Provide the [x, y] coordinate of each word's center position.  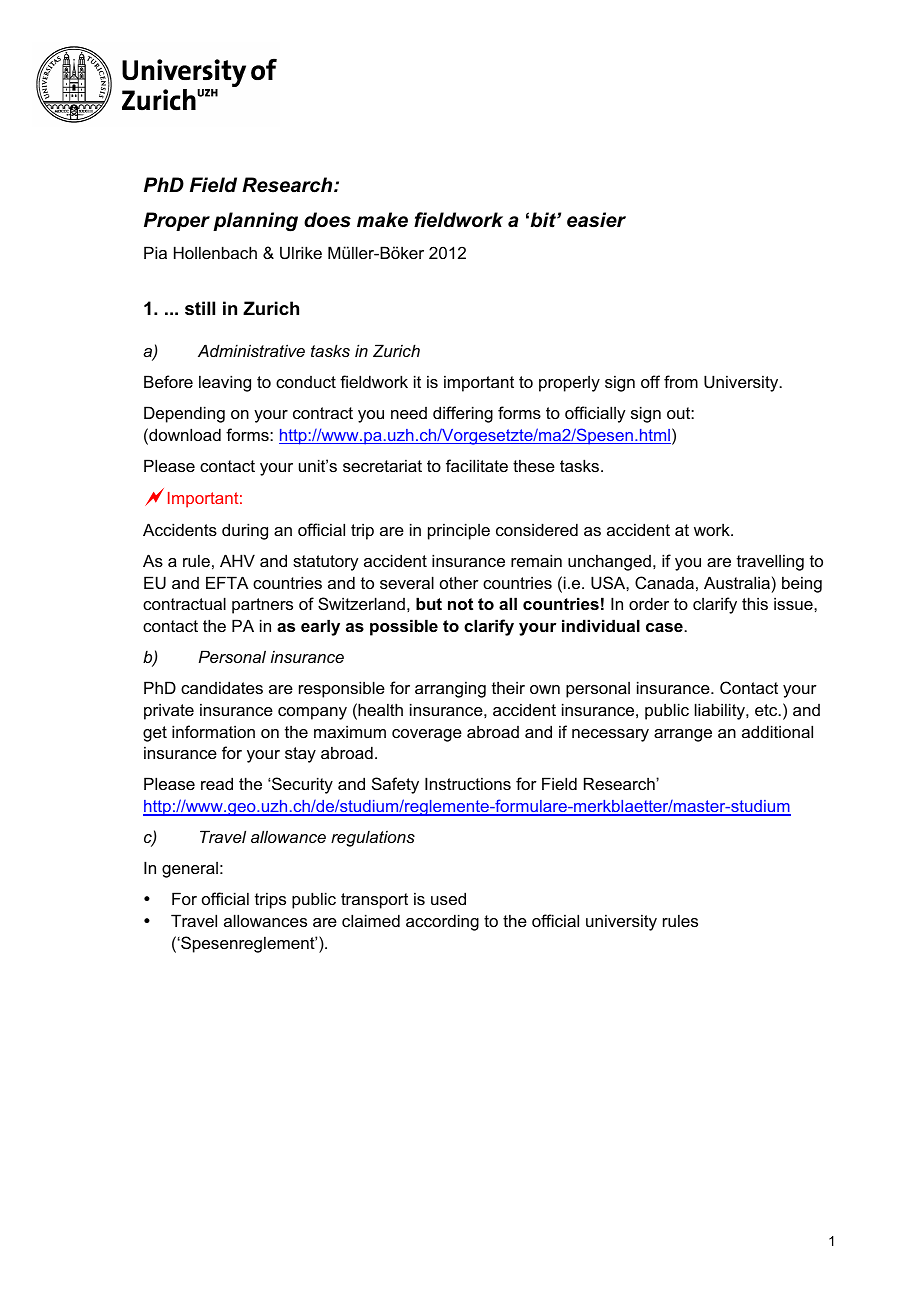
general [190, 870]
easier [596, 220]
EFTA [227, 582]
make [382, 220]
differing [463, 414]
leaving [225, 383]
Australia [737, 582]
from [681, 381]
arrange [683, 735]
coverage [427, 735]
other [459, 582]
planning [255, 222]
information [213, 731]
